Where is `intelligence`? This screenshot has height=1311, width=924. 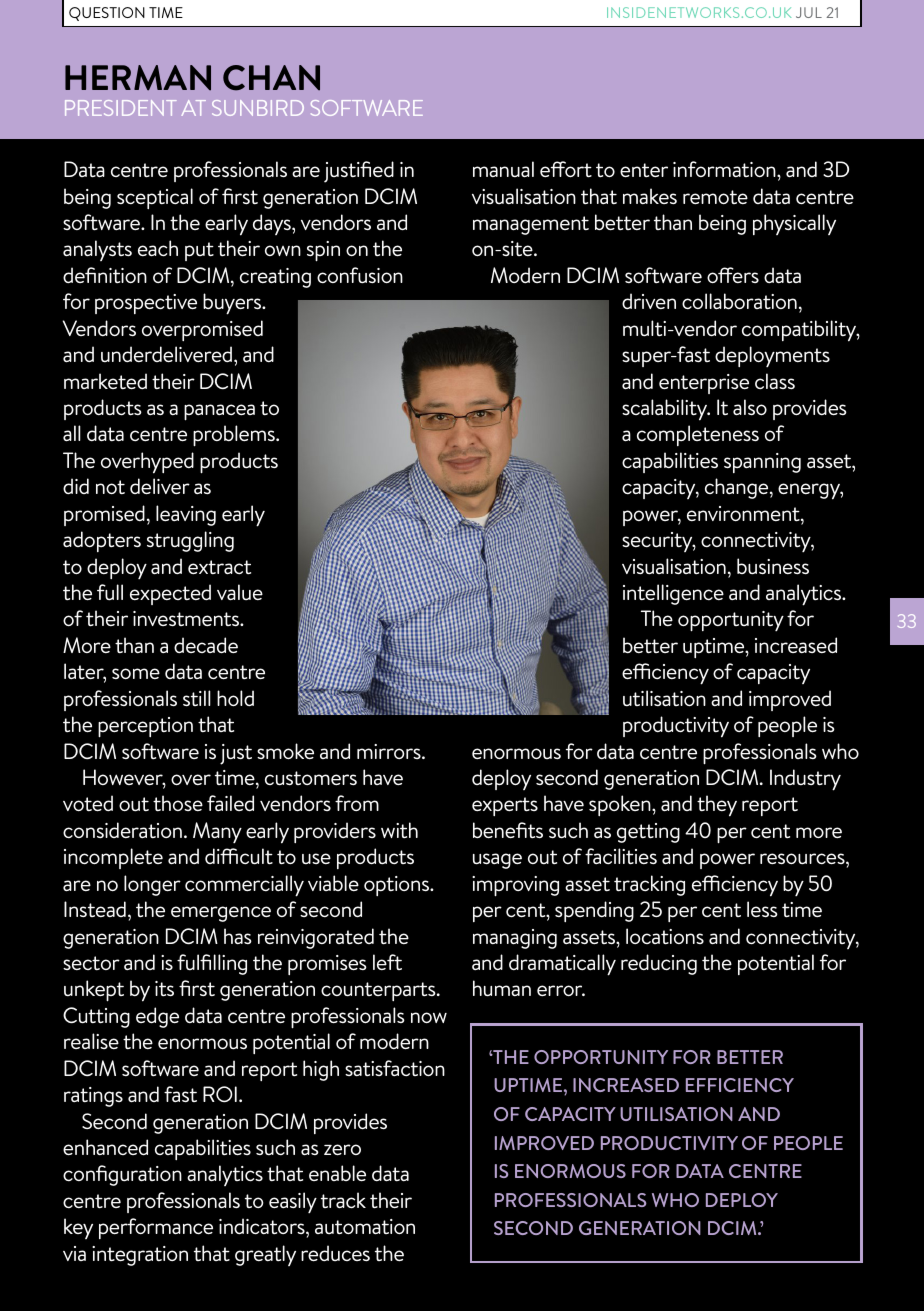
intelligence is located at coordinates (673, 594).
